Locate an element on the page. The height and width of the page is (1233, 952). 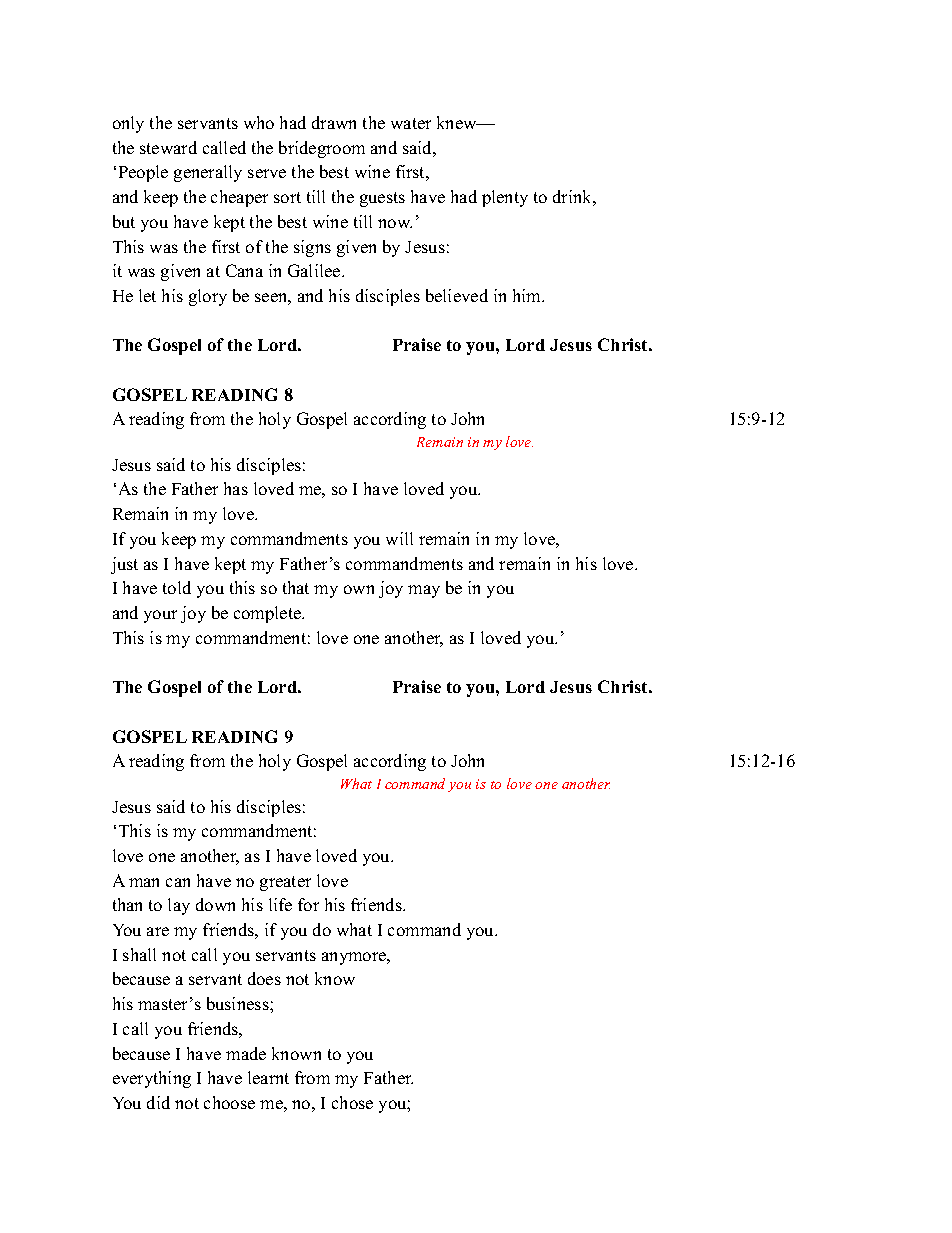
everything is located at coordinates (152, 1079).
